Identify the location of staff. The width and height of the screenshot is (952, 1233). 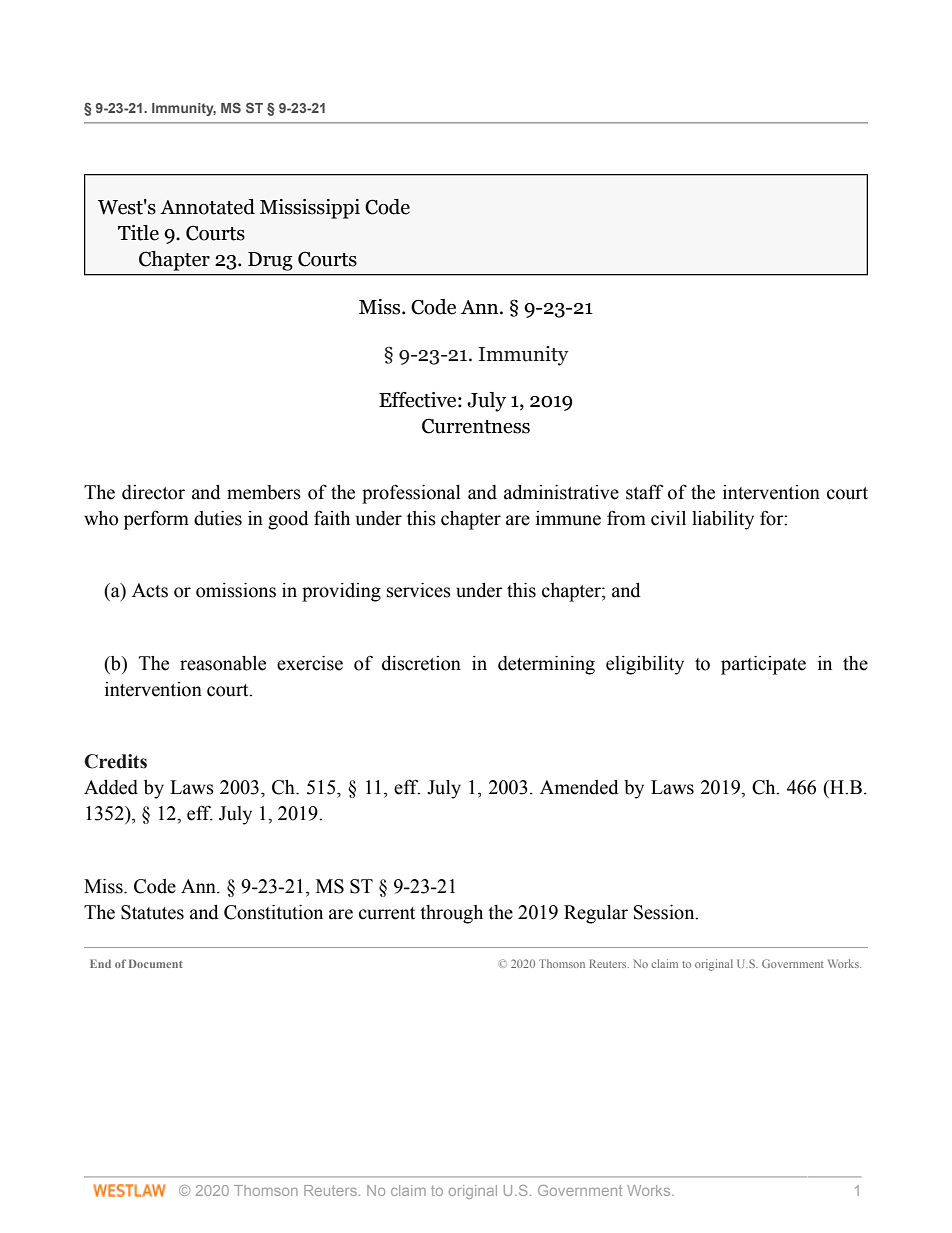
(644, 492).
